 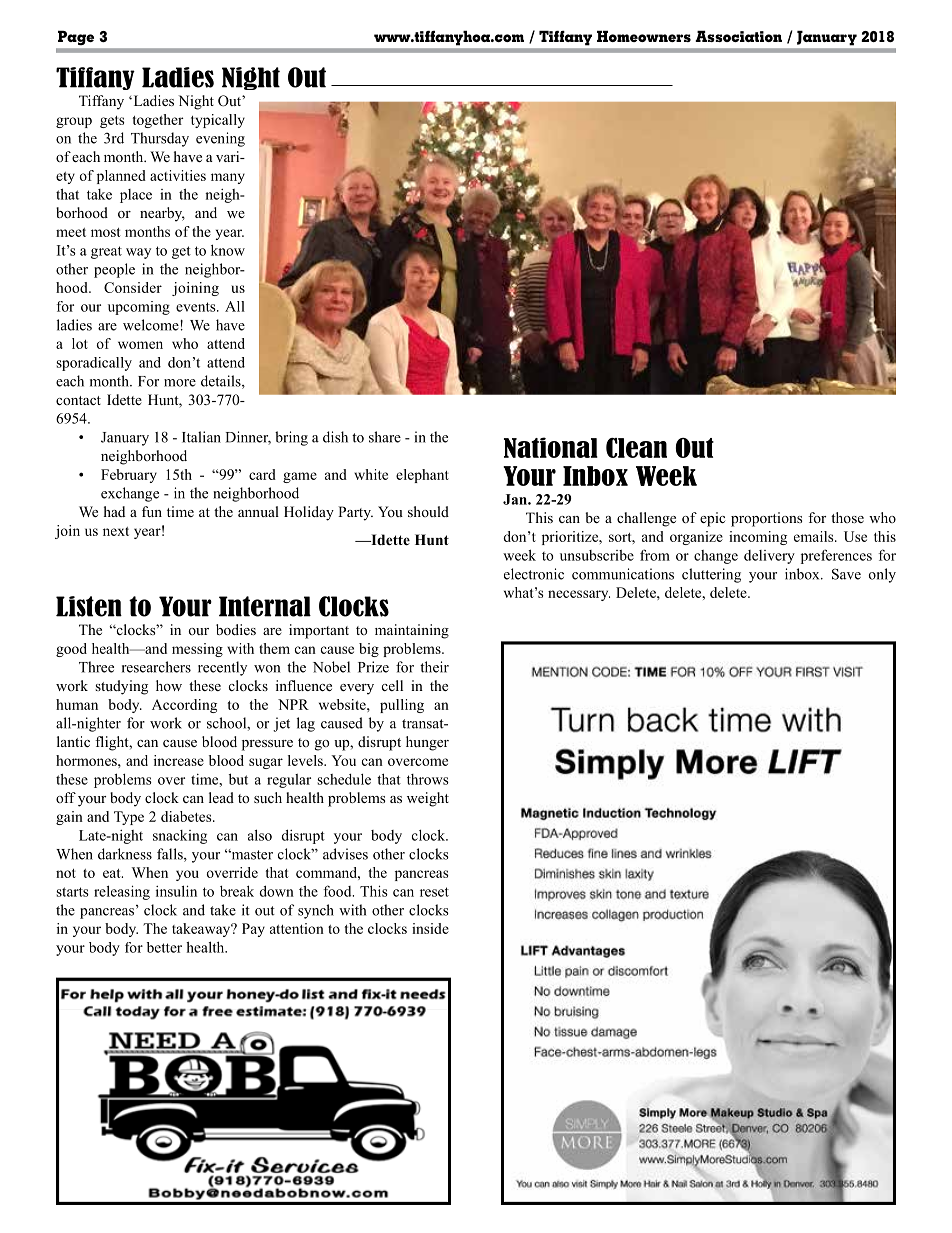 What do you see at coordinates (846, 574) in the screenshot?
I see `Save` at bounding box center [846, 574].
